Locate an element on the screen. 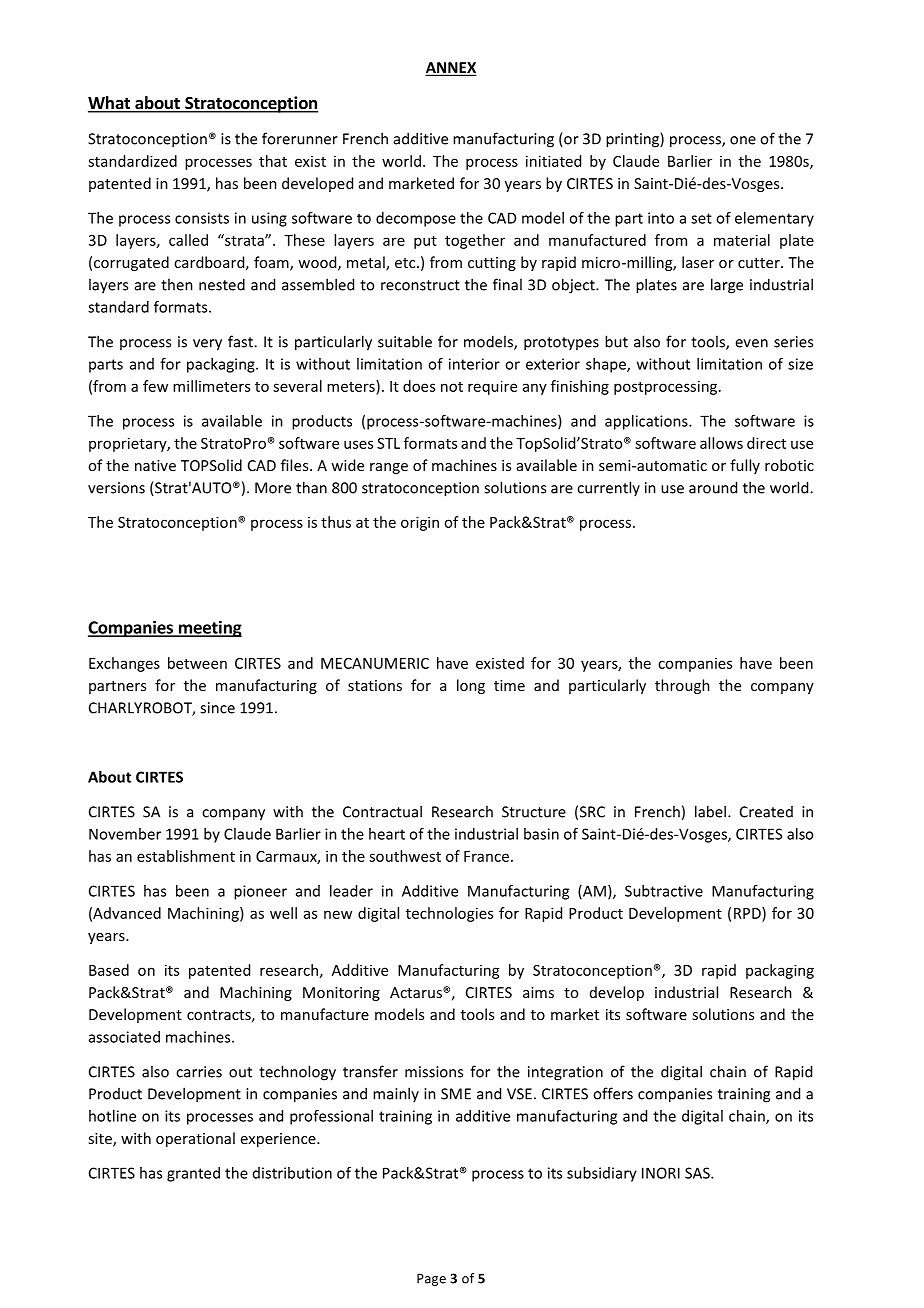 This screenshot has width=924, height=1308. set is located at coordinates (701, 218).
